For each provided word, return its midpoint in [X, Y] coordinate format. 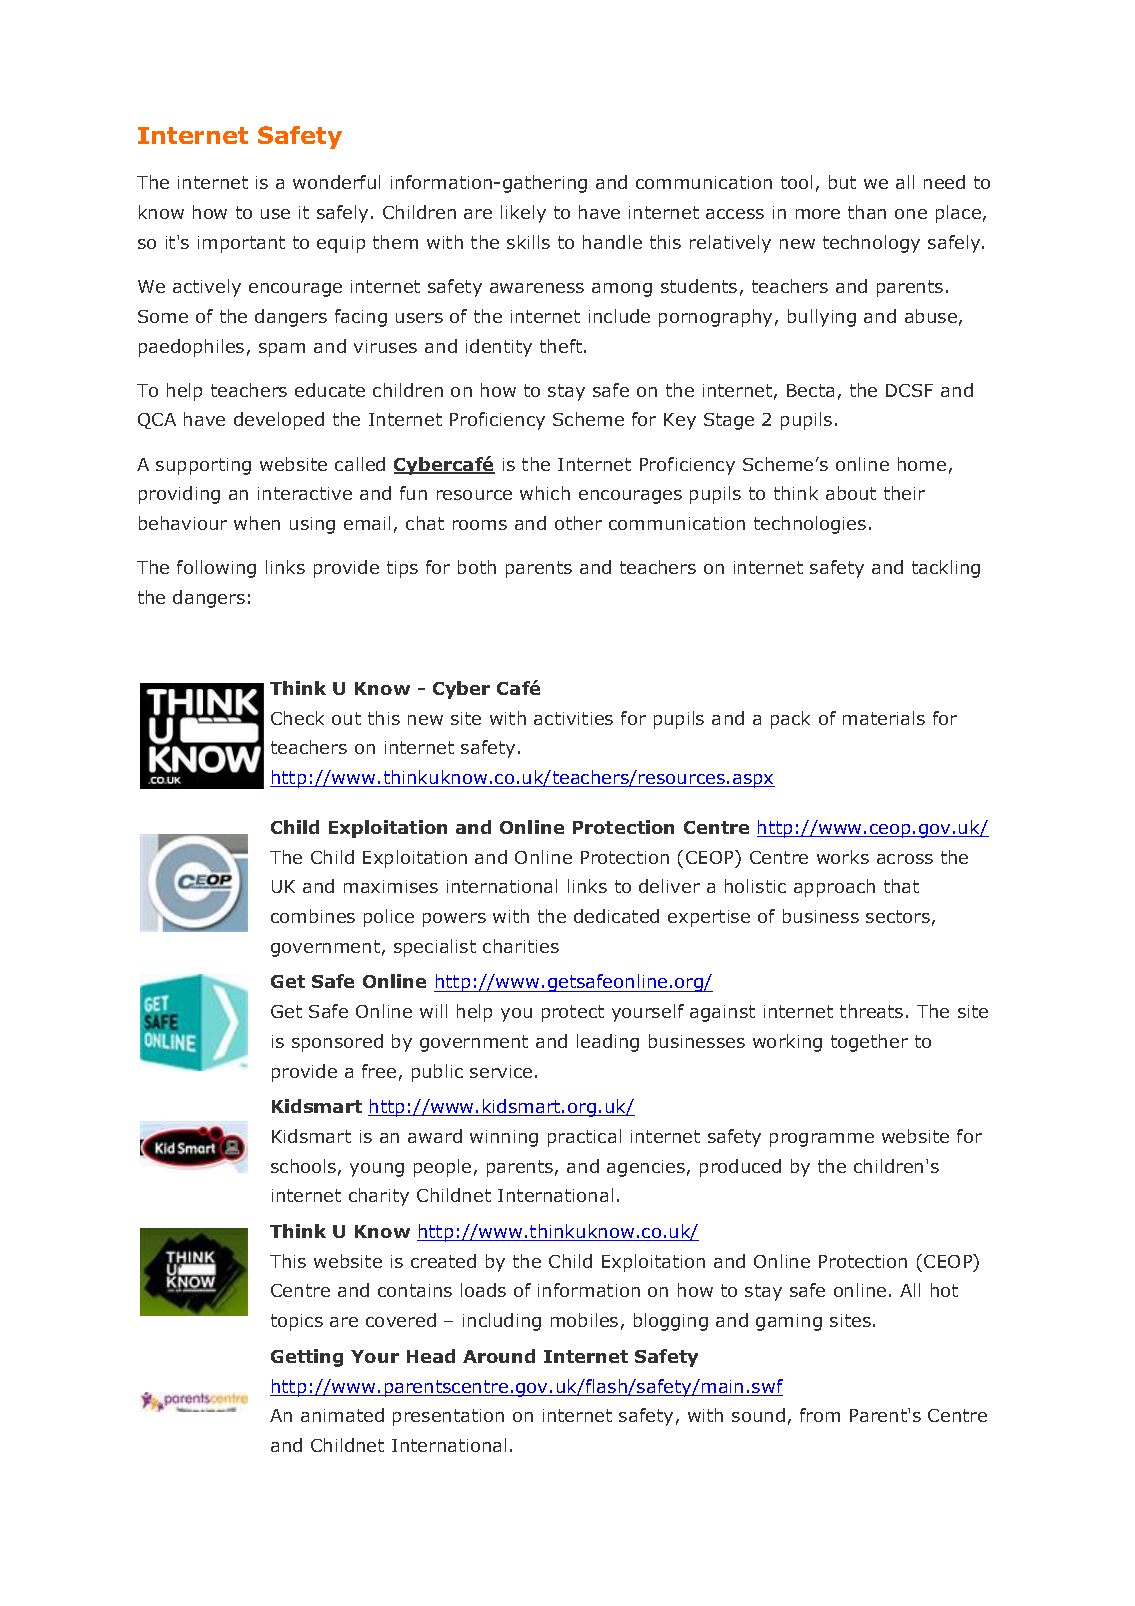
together [869, 1043]
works [843, 857]
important [241, 244]
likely [523, 214]
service [501, 1071]
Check [297, 718]
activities [573, 718]
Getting [307, 1358]
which [545, 493]
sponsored [337, 1043]
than [867, 212]
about [851, 493]
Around [499, 1356]
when [257, 523]
